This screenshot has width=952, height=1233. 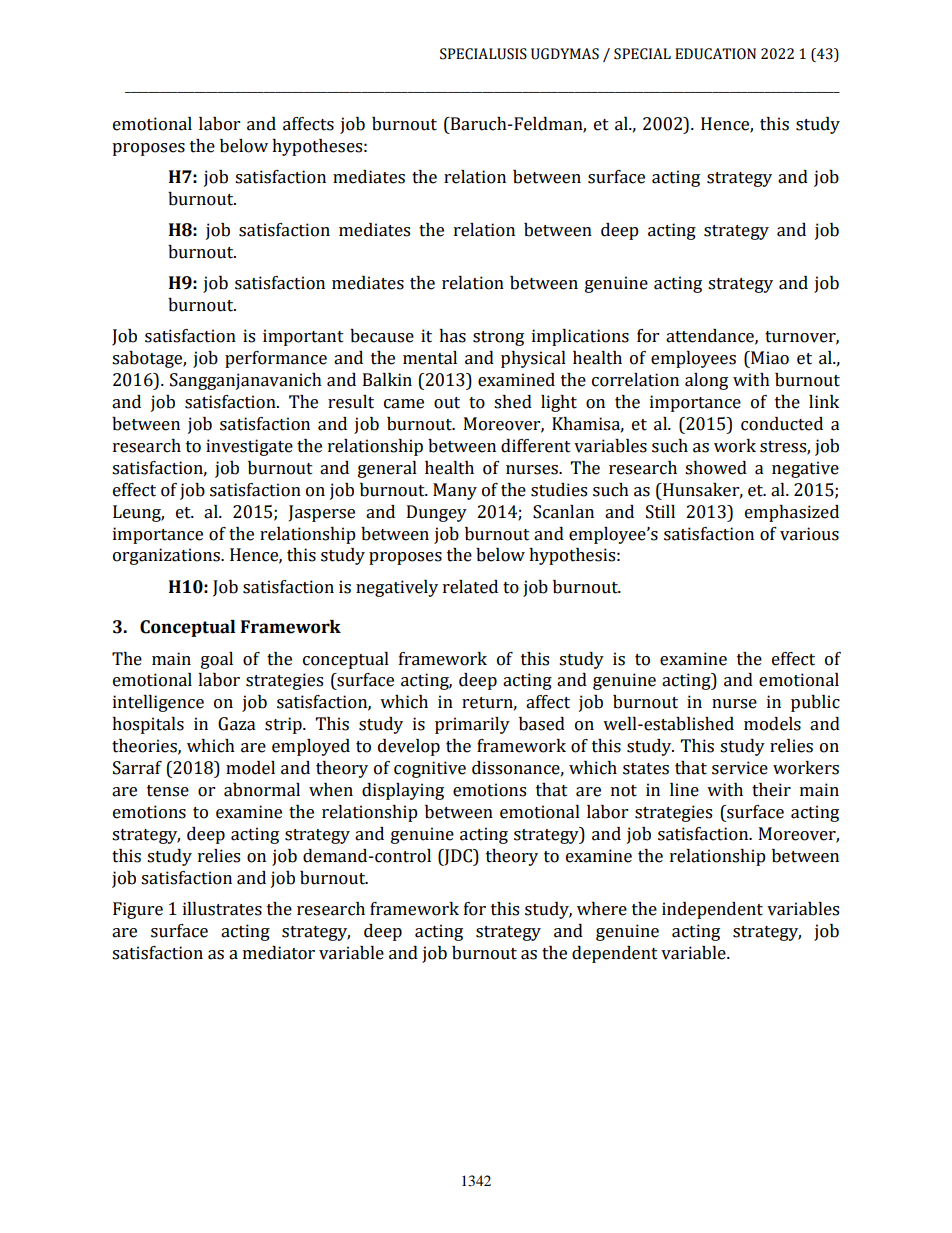 What do you see at coordinates (303, 337) in the screenshot?
I see `important` at bounding box center [303, 337].
